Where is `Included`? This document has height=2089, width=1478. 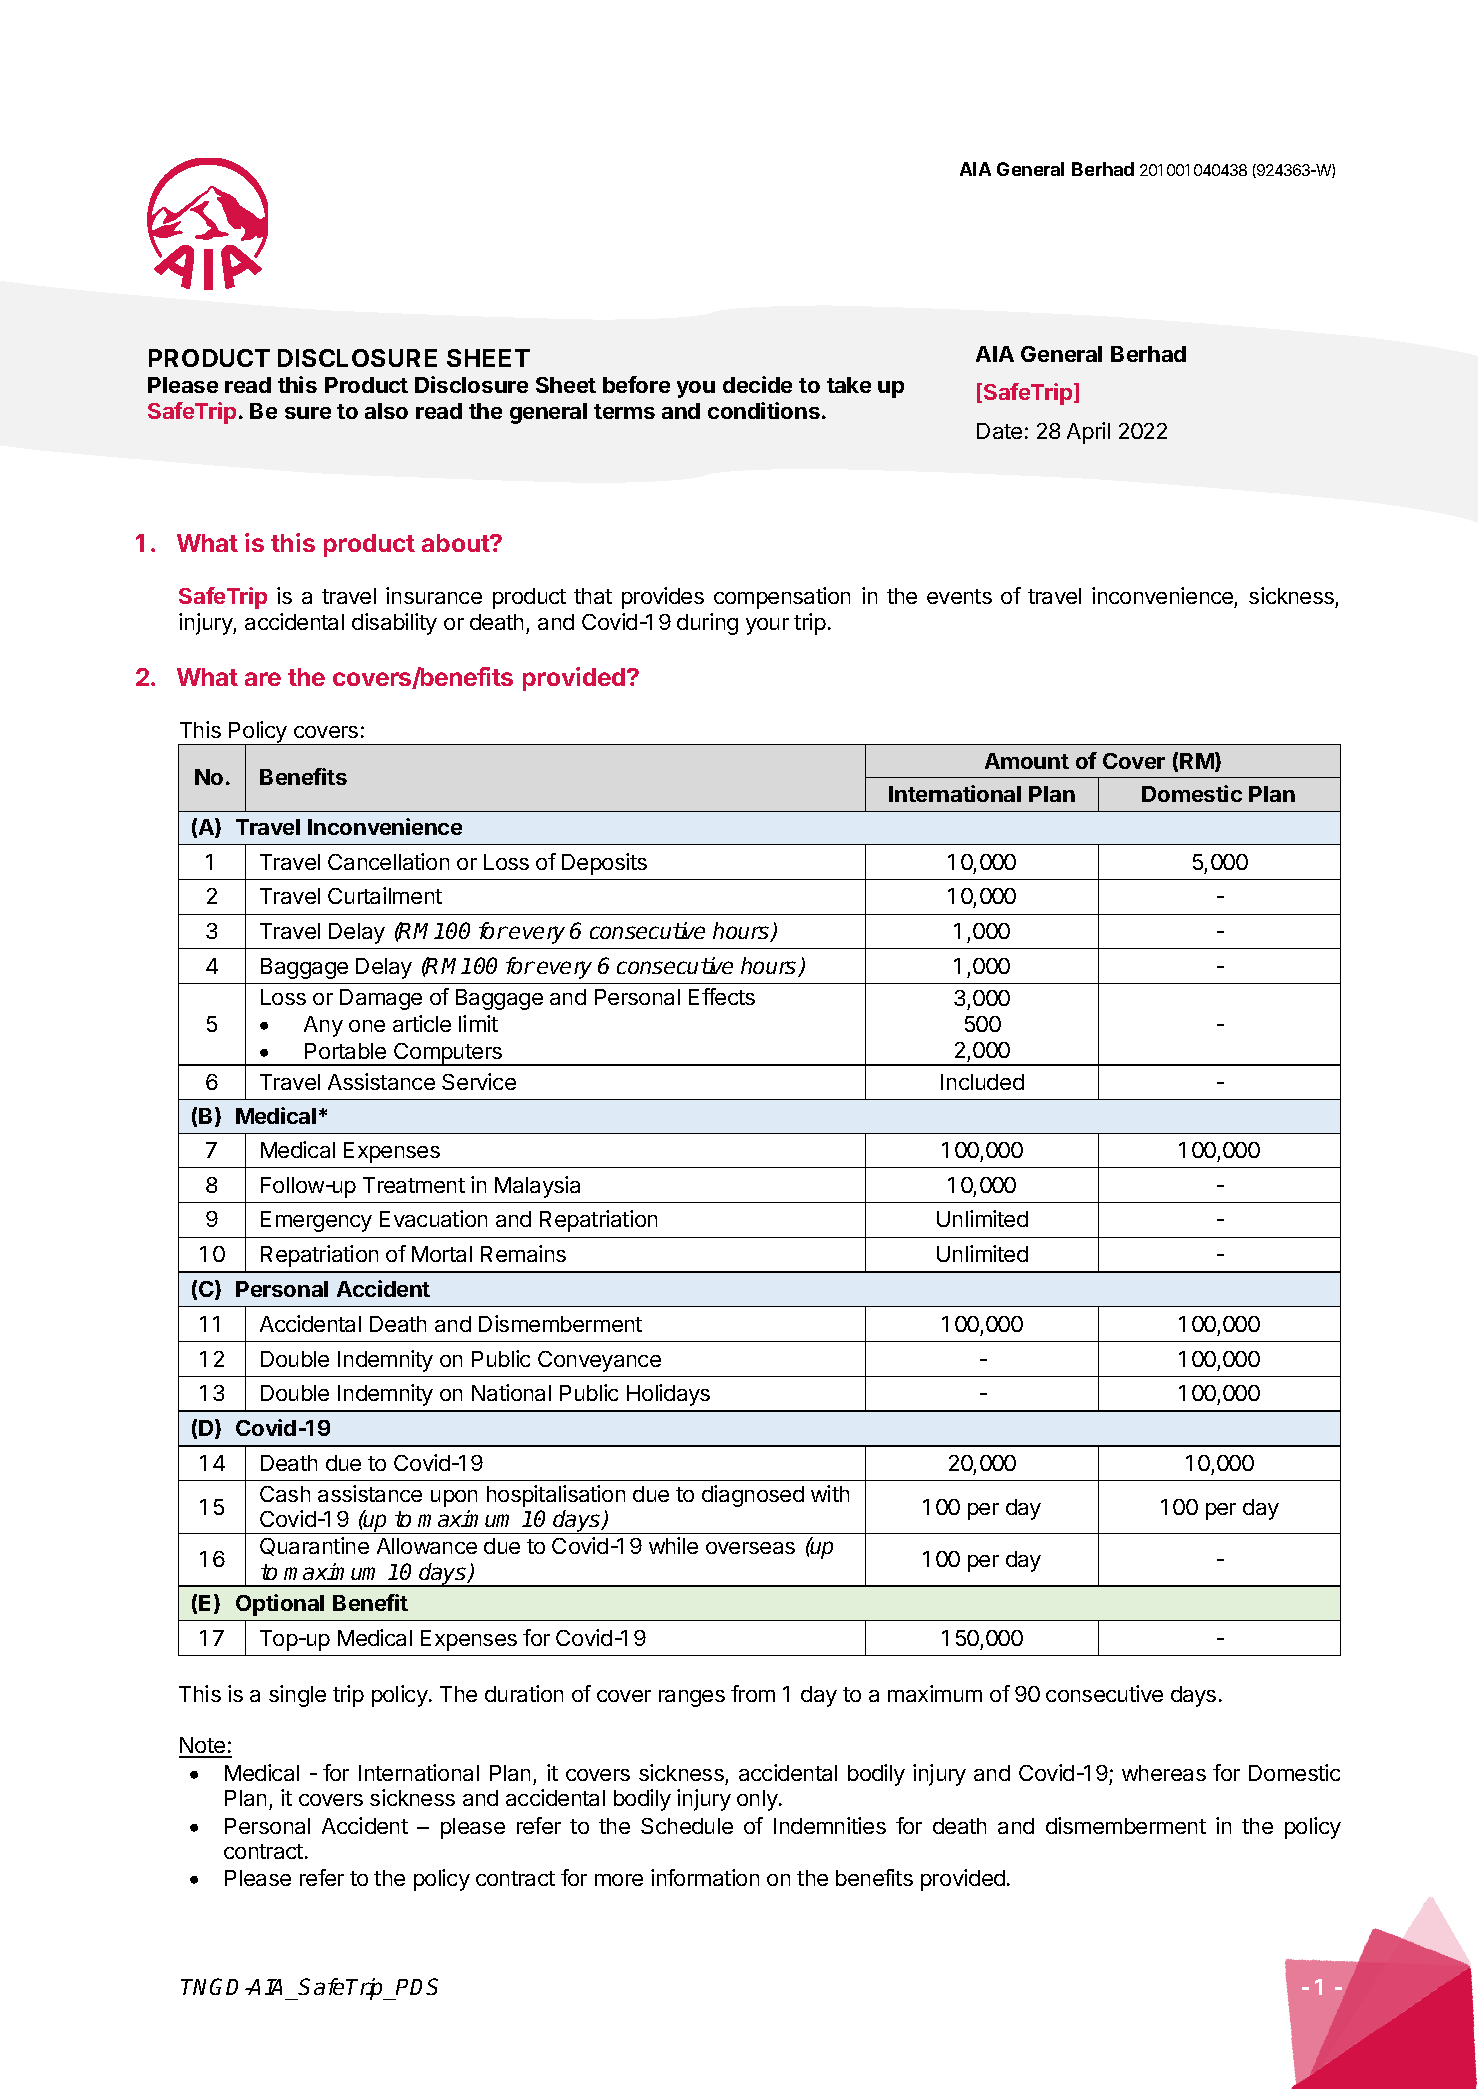
Included is located at coordinates (982, 1082).
